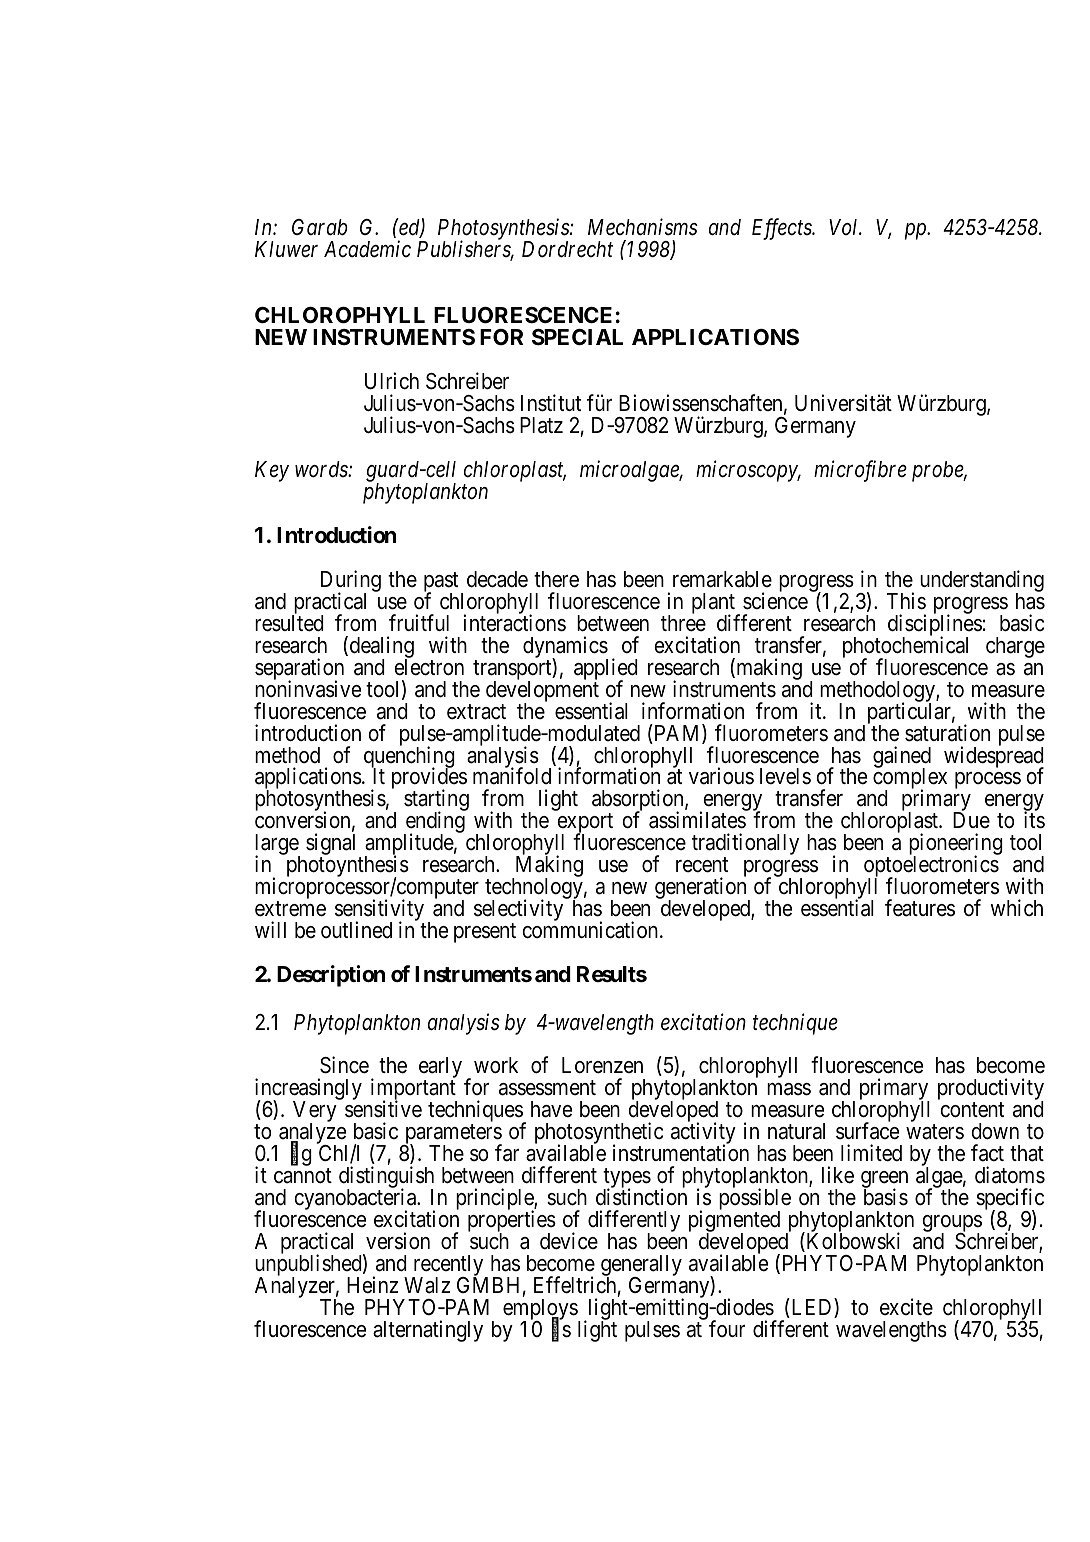  I want to click on Mechanisms, so click(643, 227).
